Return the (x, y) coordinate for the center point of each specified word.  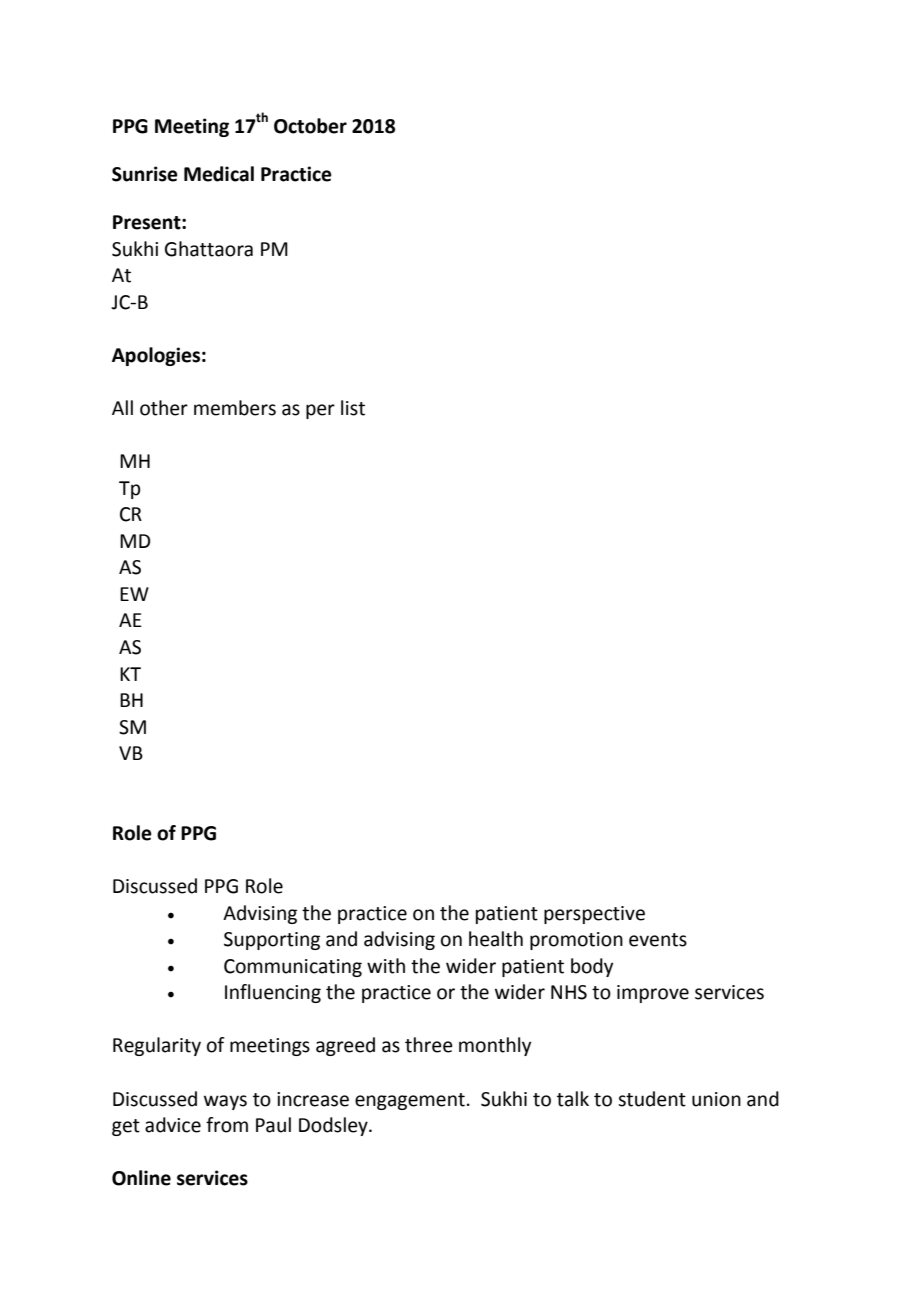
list (353, 408)
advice (173, 1125)
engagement (410, 1101)
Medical (219, 174)
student (652, 1099)
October (310, 126)
